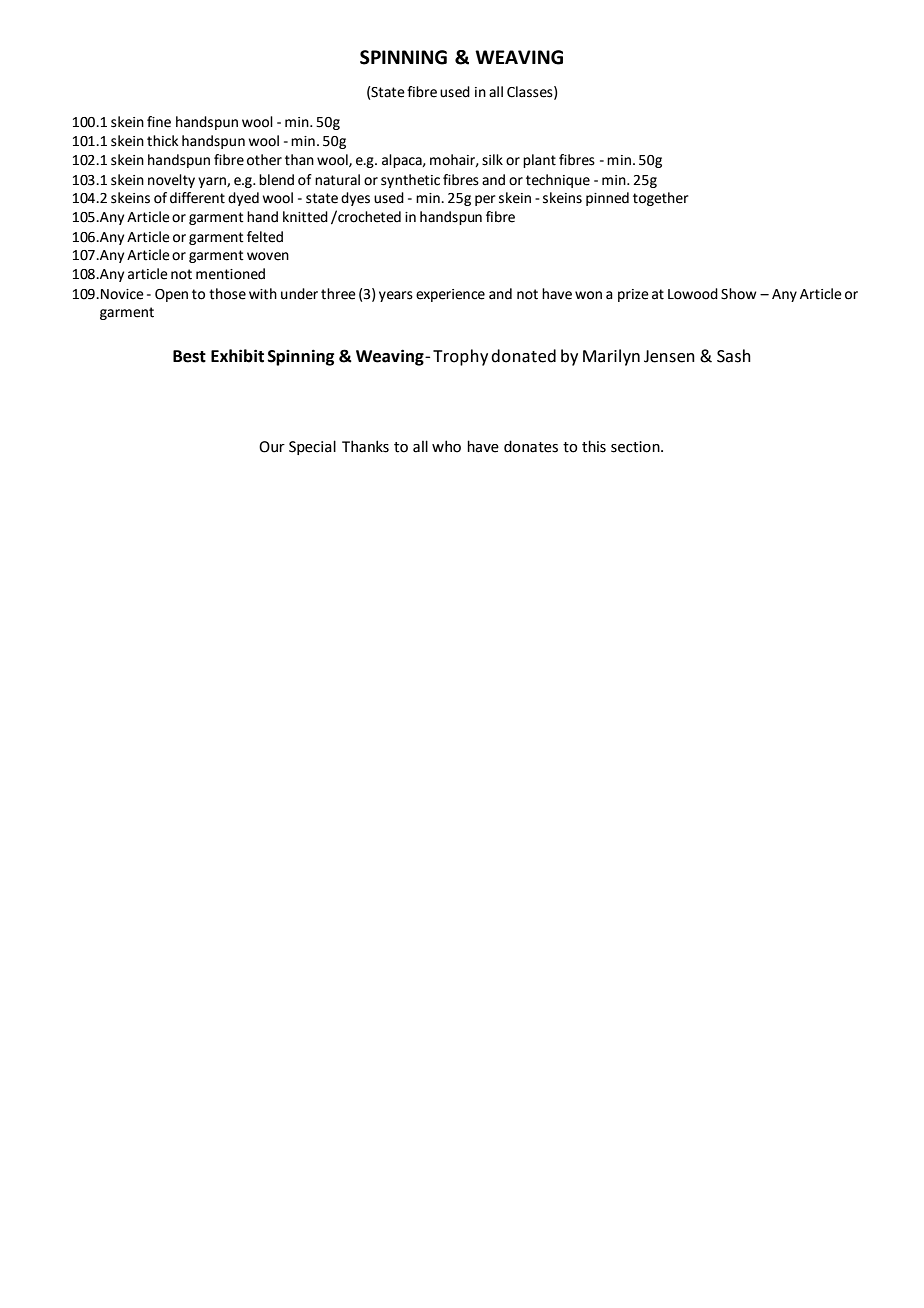  What do you see at coordinates (539, 161) in the image?
I see `plant` at bounding box center [539, 161].
